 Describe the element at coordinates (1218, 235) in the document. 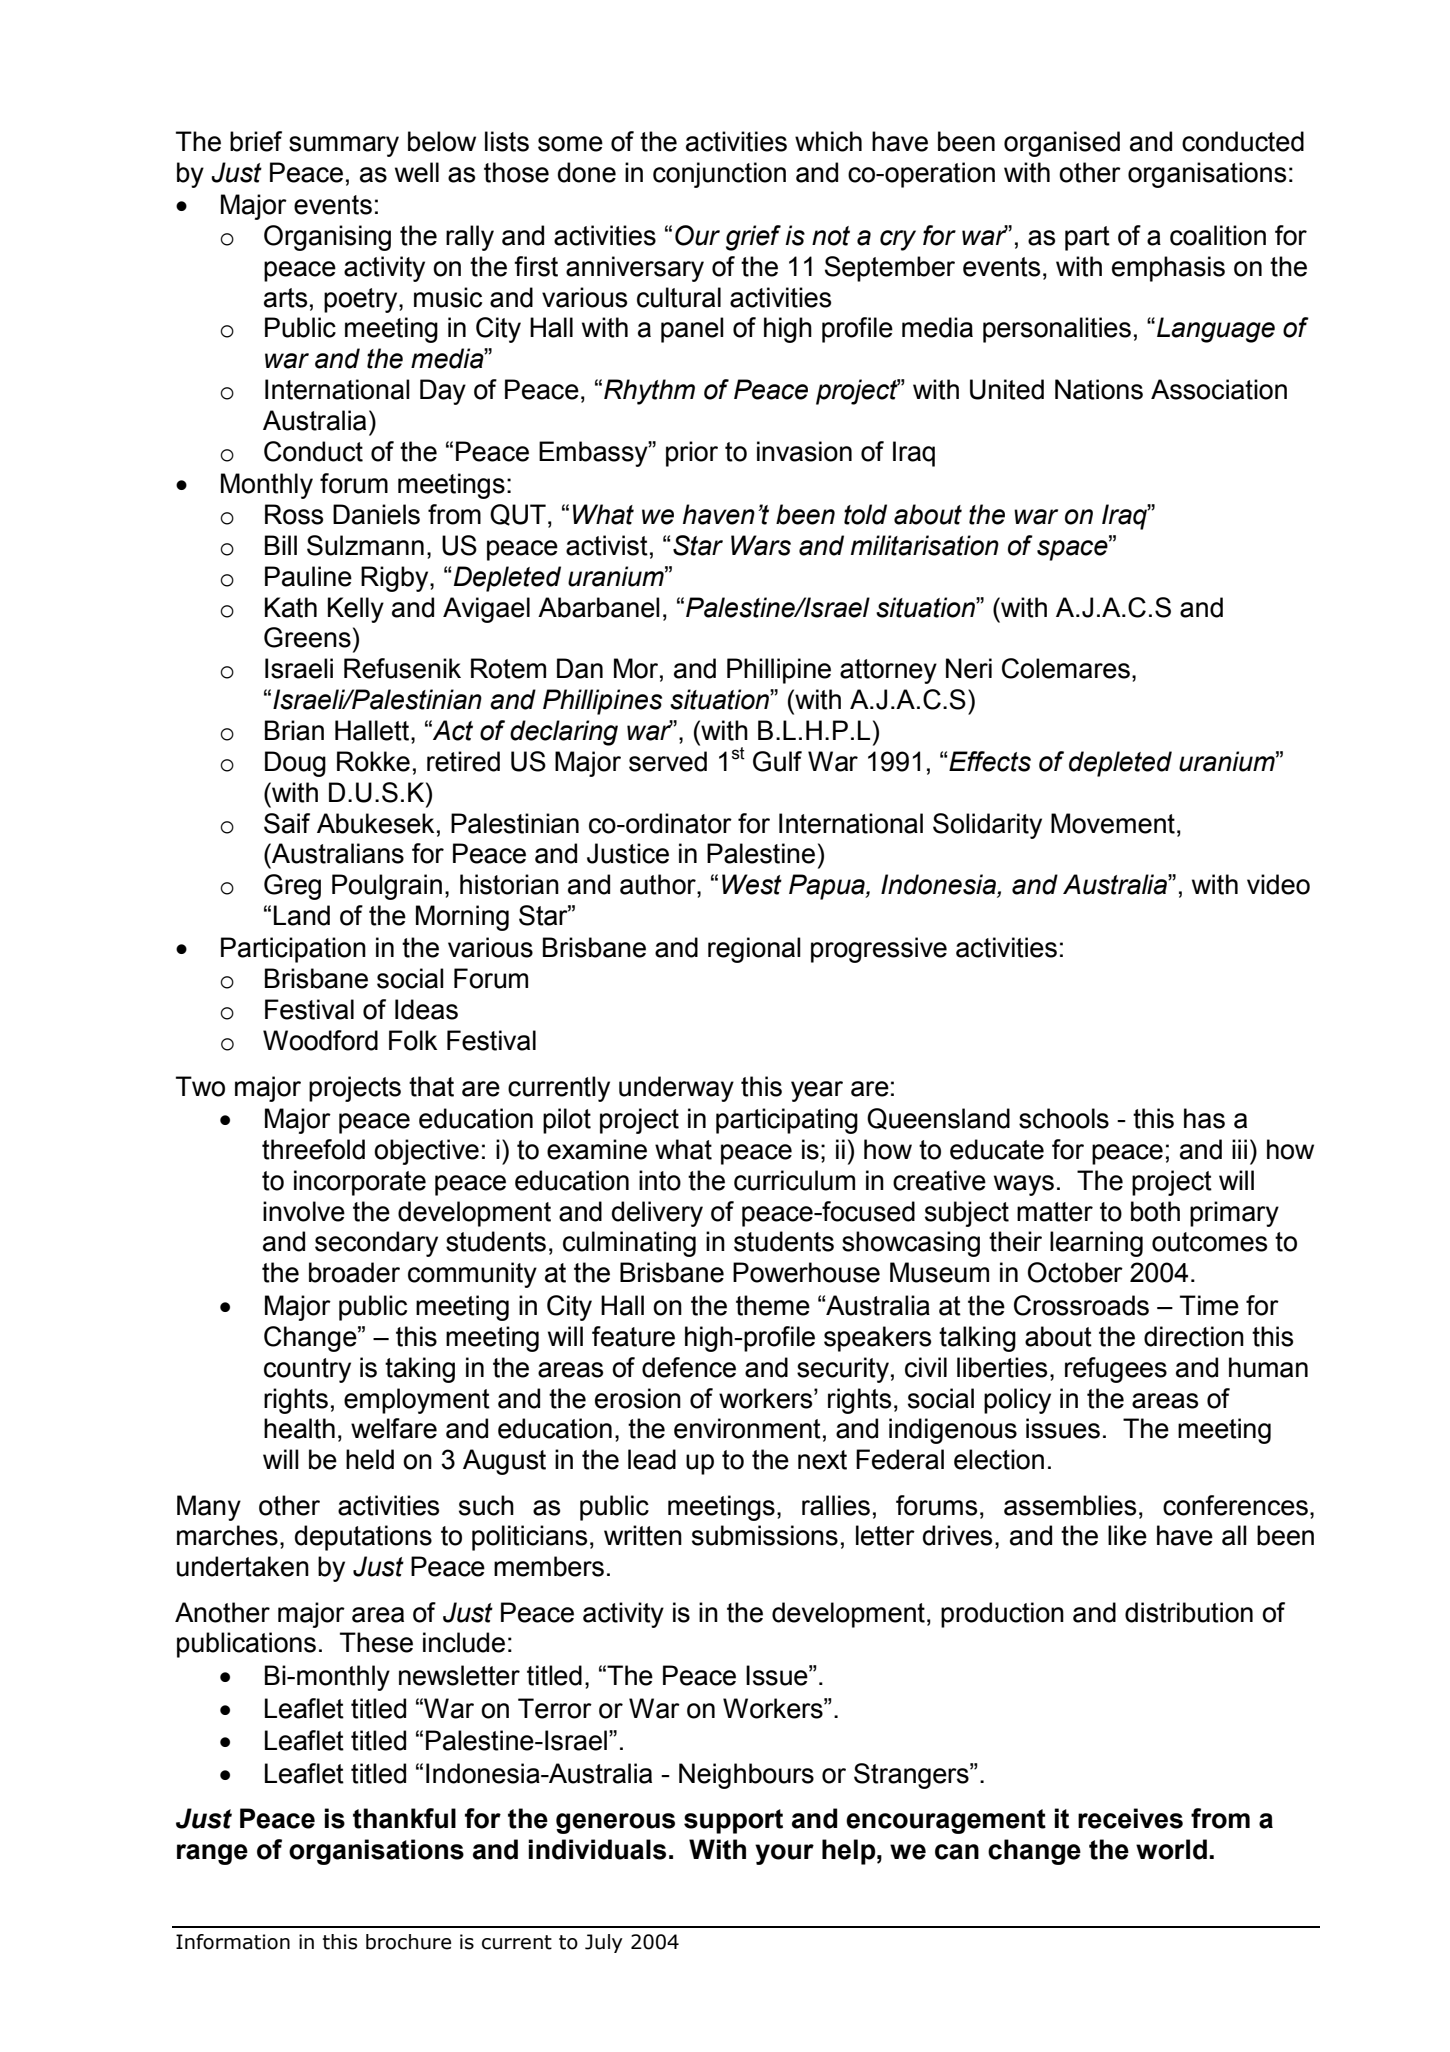

I see `coalition` at that location.
